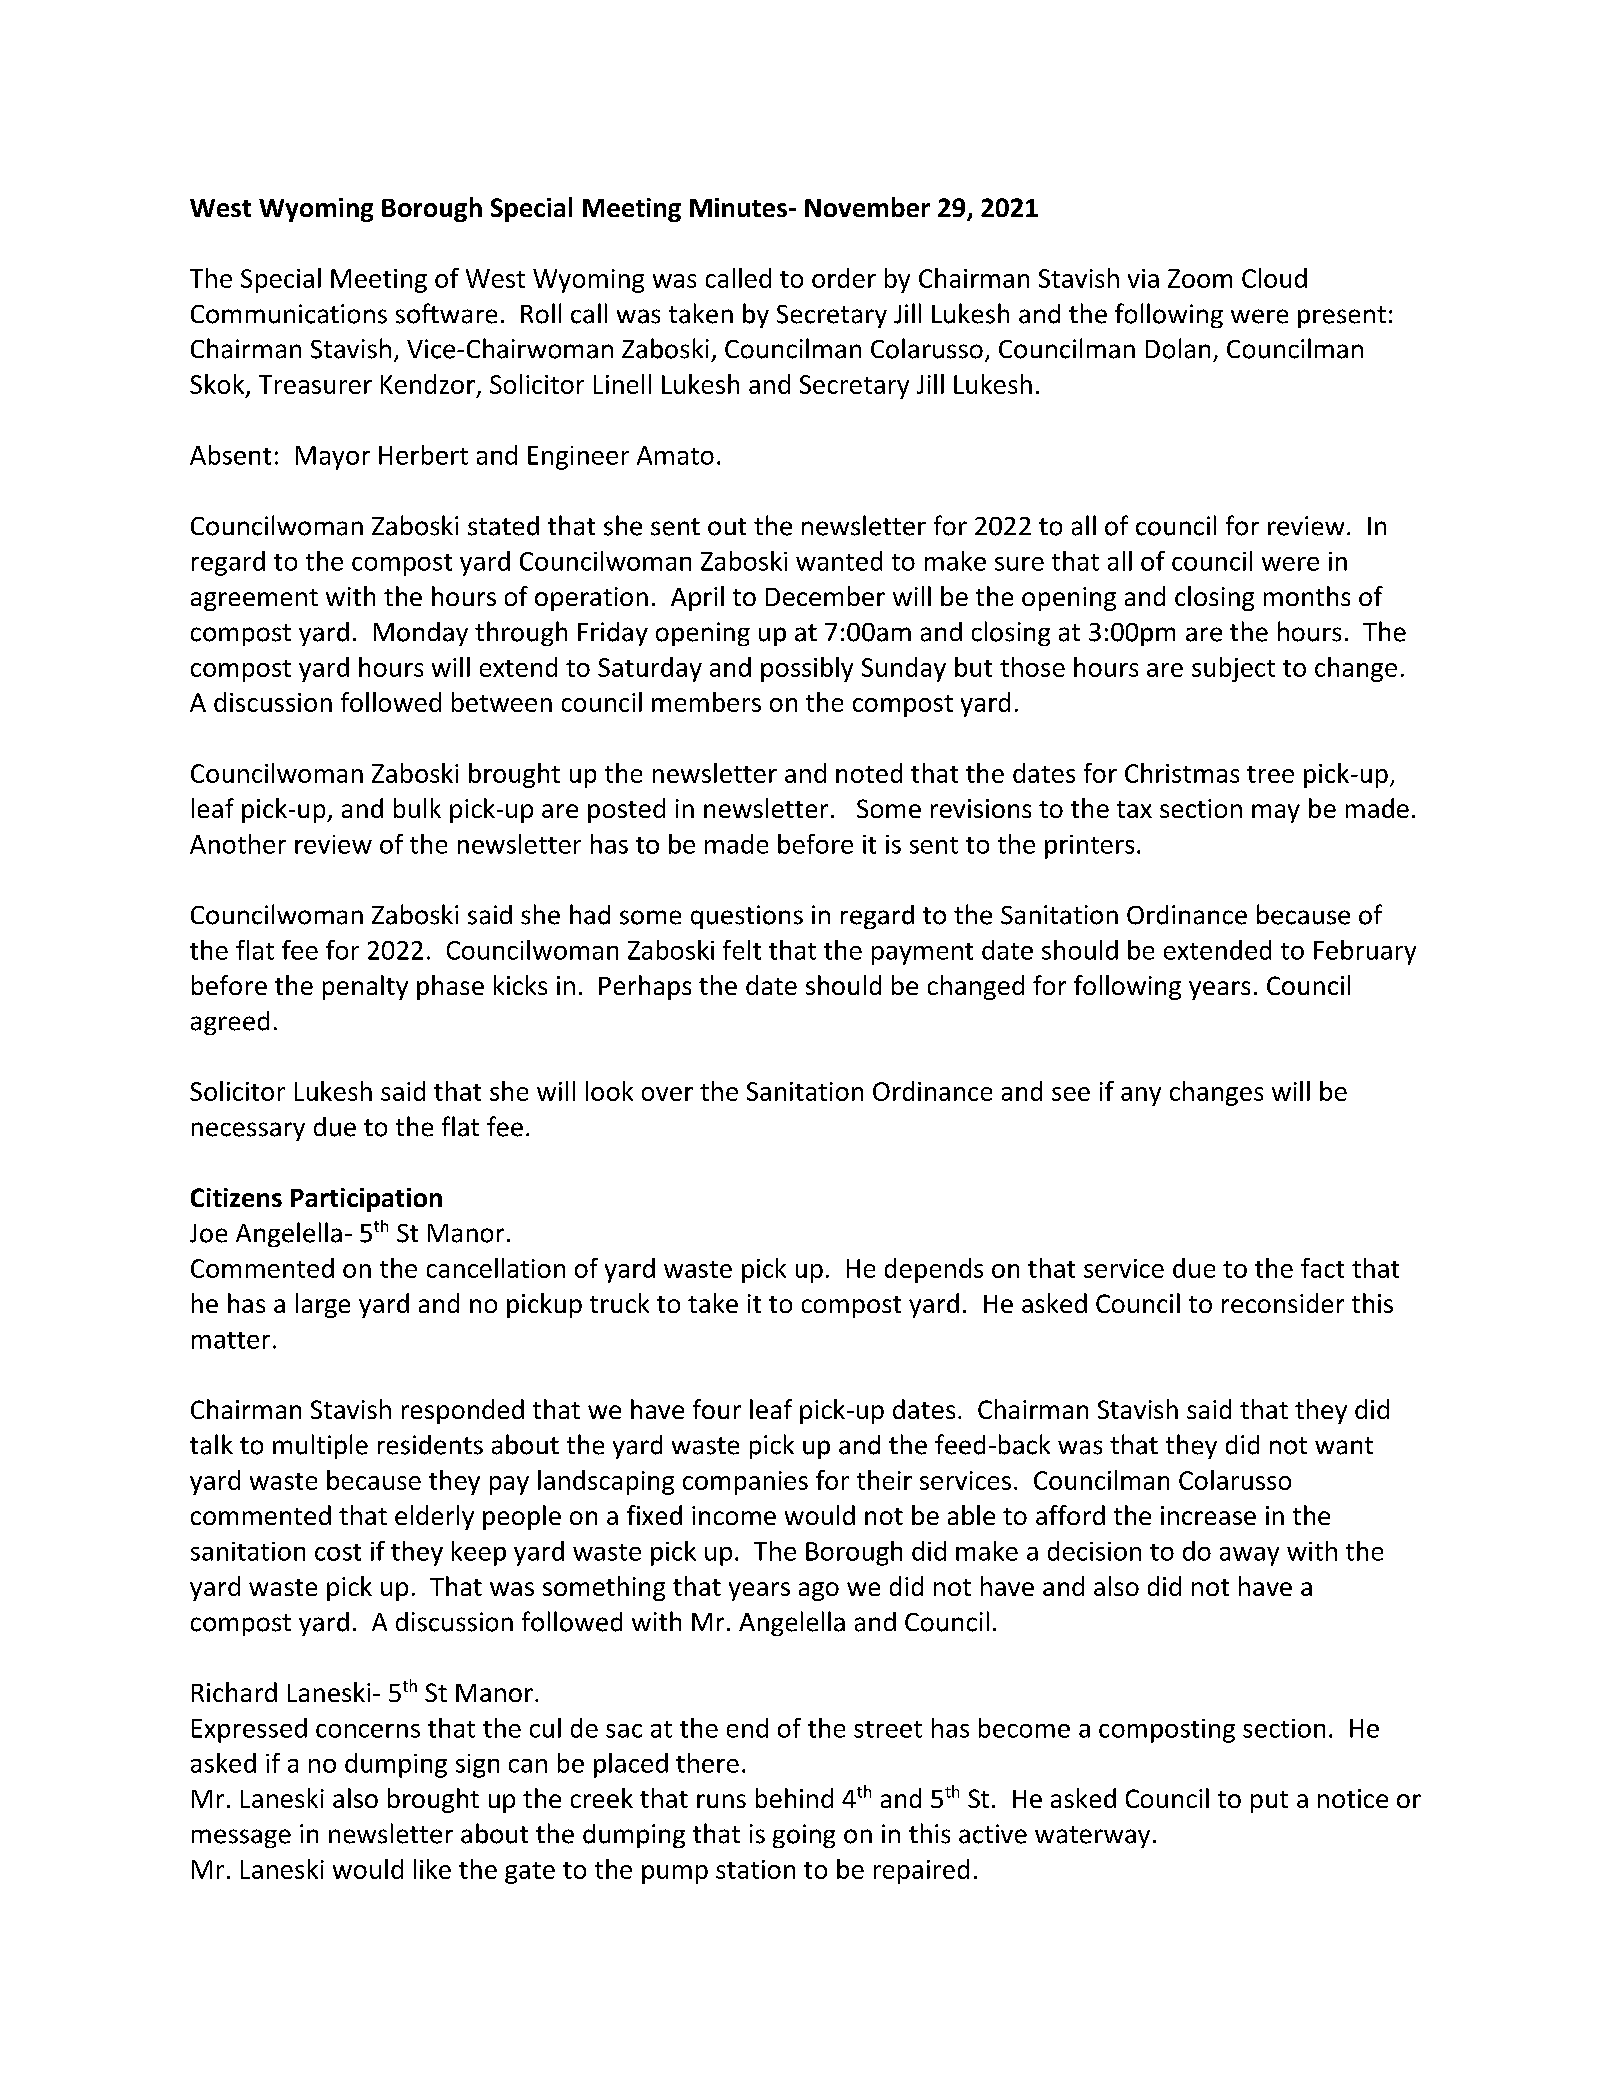 This document has height=2085, width=1611. What do you see at coordinates (1182, 773) in the document?
I see `Christmas` at bounding box center [1182, 773].
